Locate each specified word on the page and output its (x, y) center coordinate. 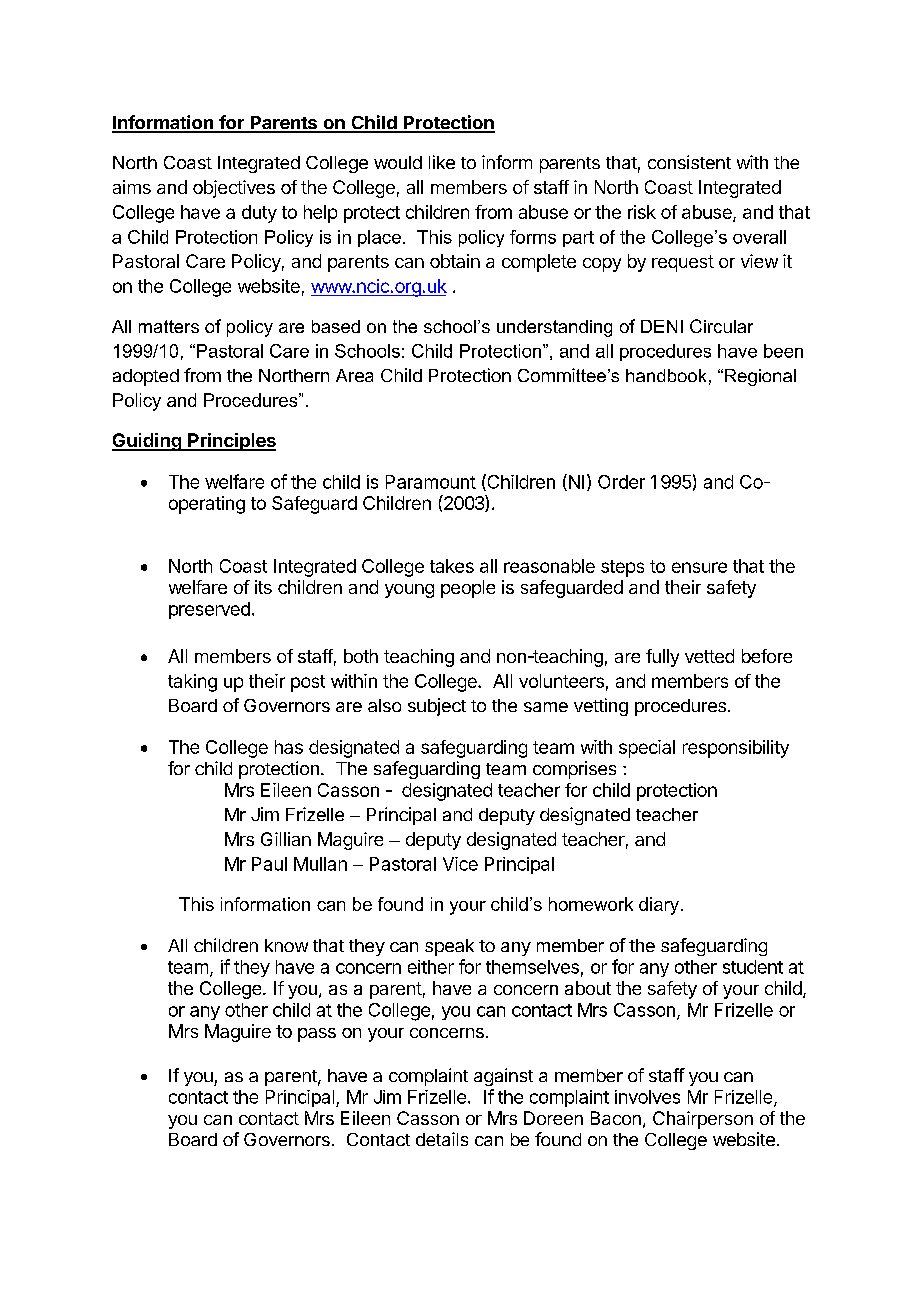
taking (192, 683)
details (442, 1139)
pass (317, 1035)
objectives (234, 189)
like (442, 162)
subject (437, 707)
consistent (689, 162)
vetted (709, 656)
